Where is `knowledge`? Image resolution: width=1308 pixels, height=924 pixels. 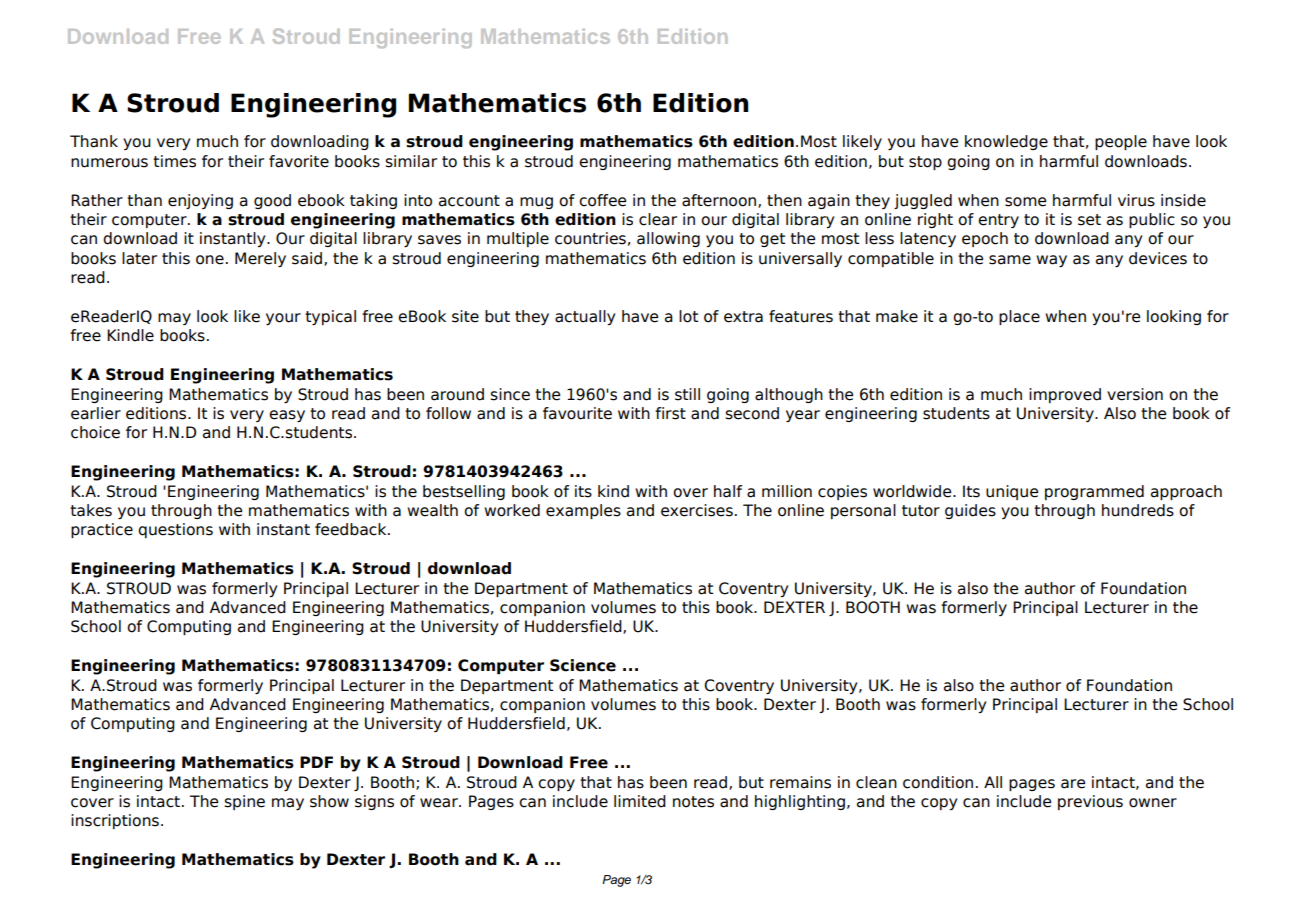
knowledge is located at coordinates (1006, 142).
